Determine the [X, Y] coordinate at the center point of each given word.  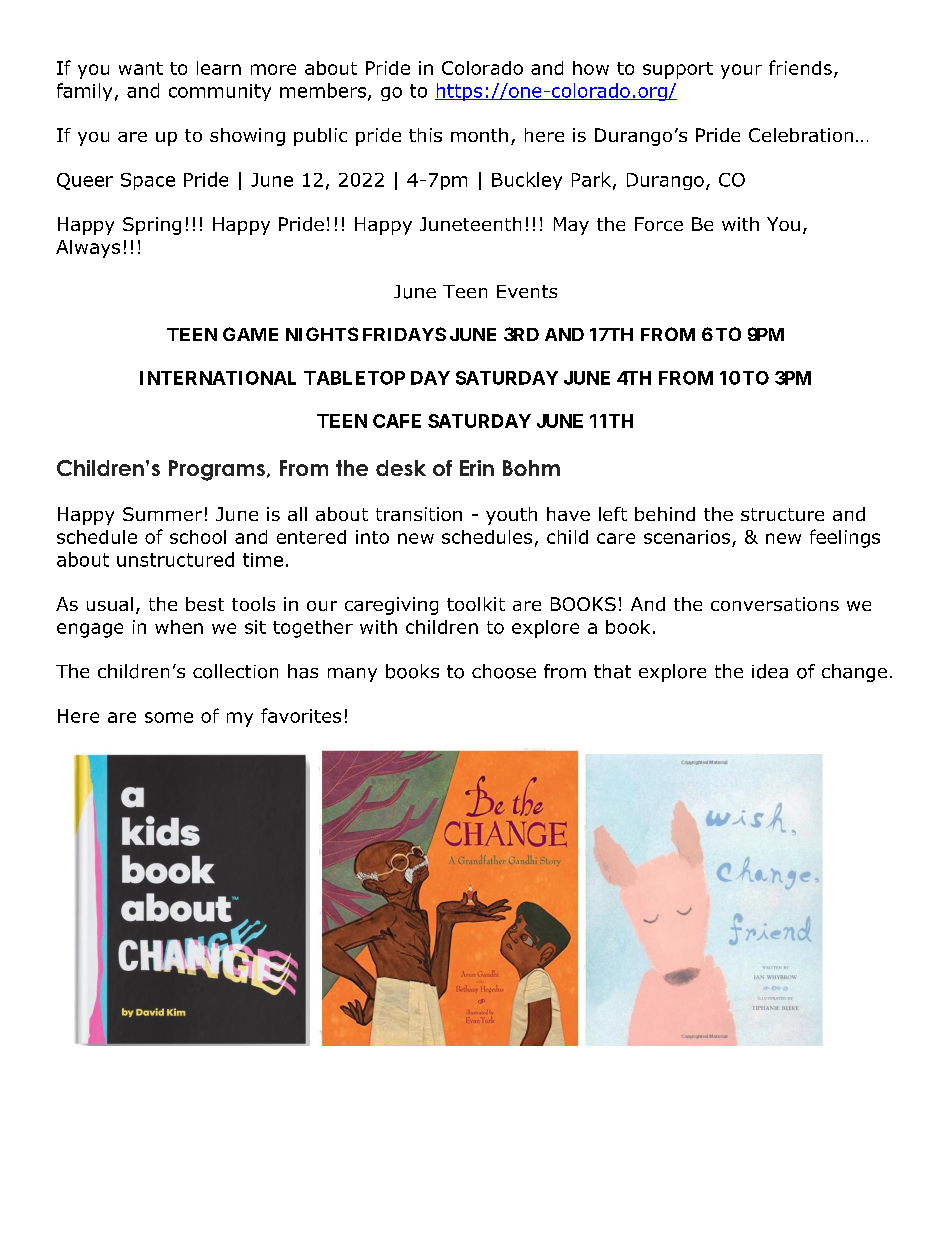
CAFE [397, 421]
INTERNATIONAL [218, 378]
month [479, 135]
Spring [152, 226]
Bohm [531, 468]
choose [504, 671]
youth [511, 516]
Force [659, 224]
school [198, 537]
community [220, 92]
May [571, 226]
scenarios [687, 537]
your [741, 71]
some [169, 717]
